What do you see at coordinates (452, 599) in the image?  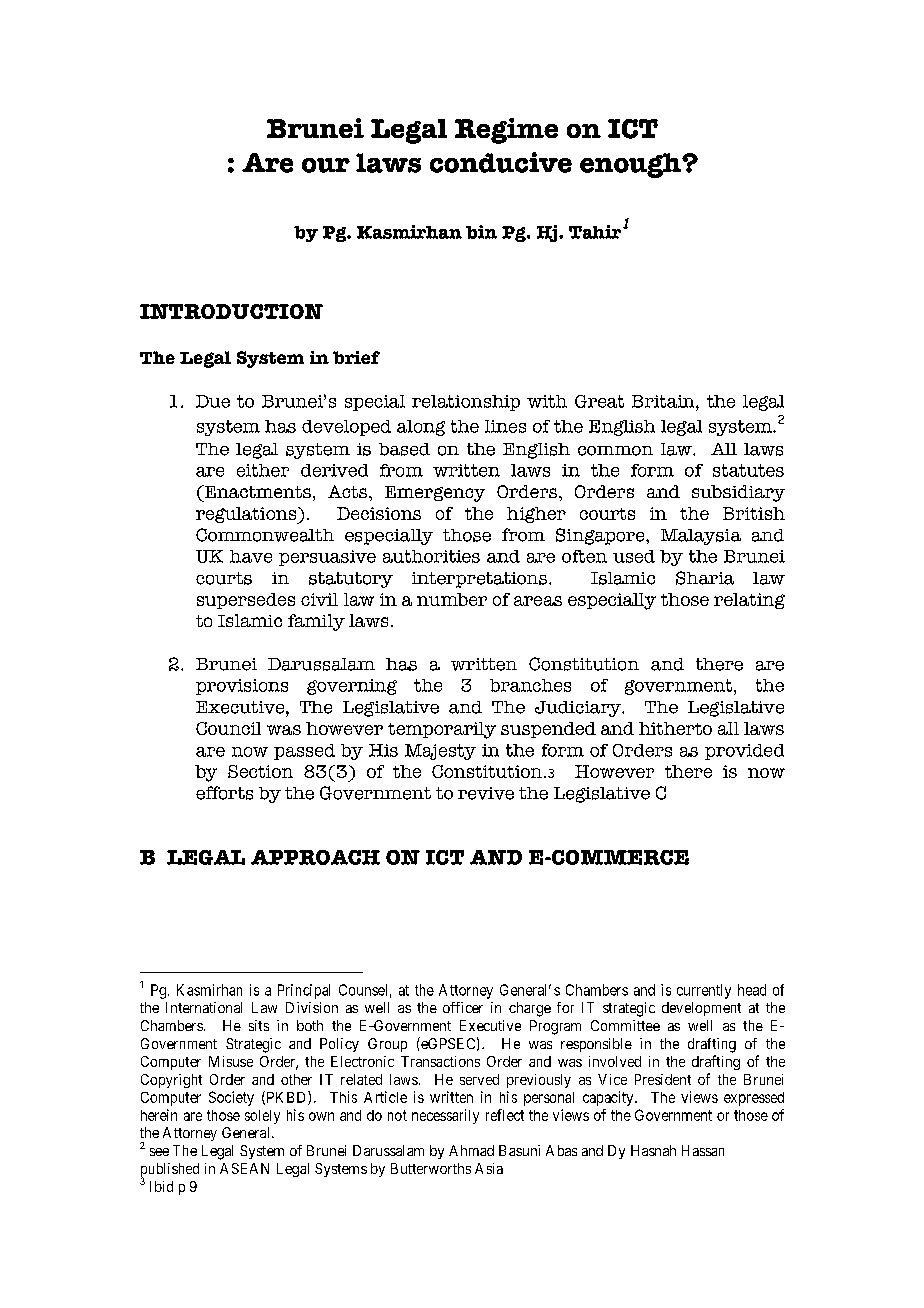 I see `number` at bounding box center [452, 599].
